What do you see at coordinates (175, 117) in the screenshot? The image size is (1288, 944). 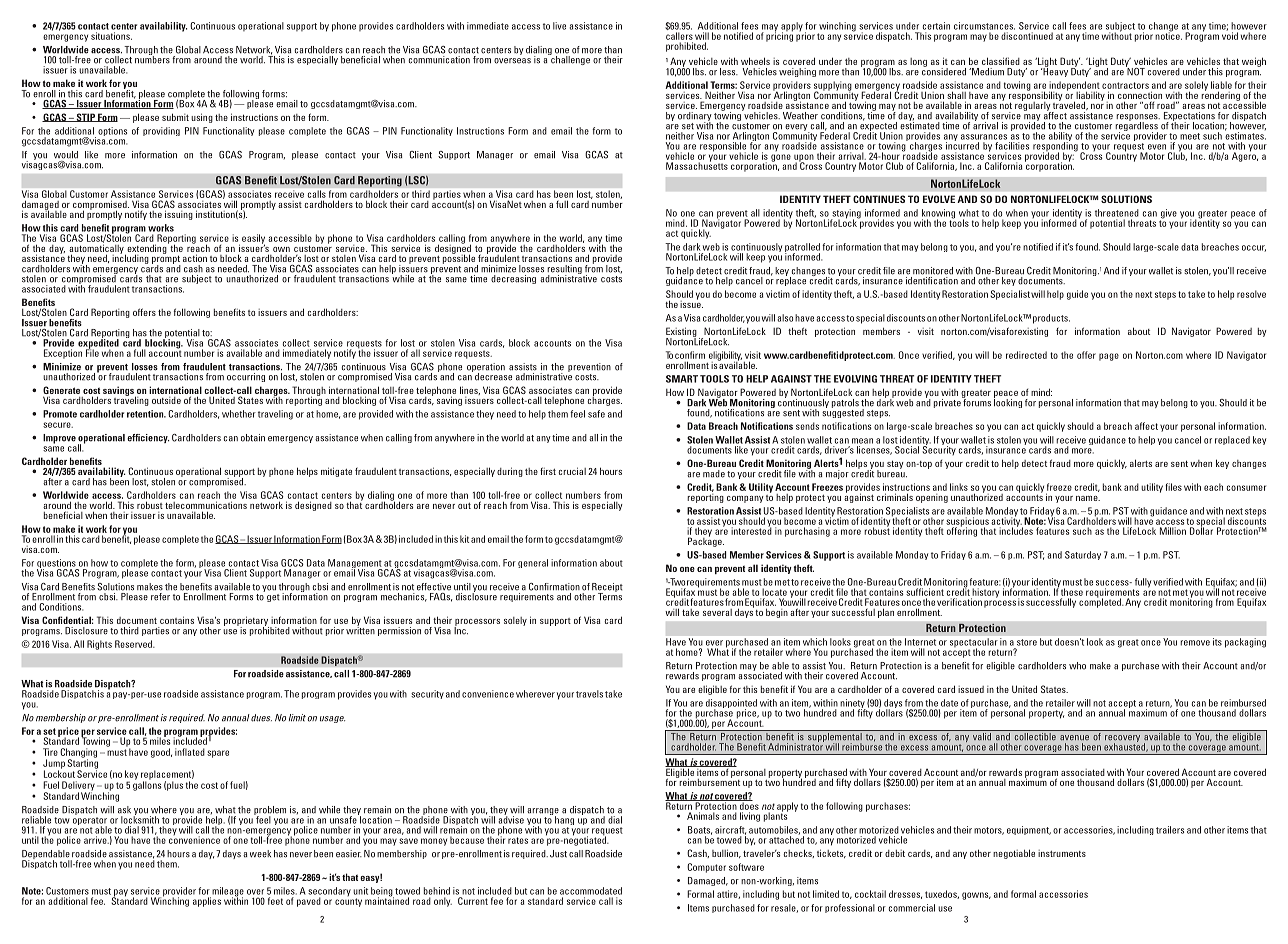 I see `submit` at bounding box center [175, 117].
